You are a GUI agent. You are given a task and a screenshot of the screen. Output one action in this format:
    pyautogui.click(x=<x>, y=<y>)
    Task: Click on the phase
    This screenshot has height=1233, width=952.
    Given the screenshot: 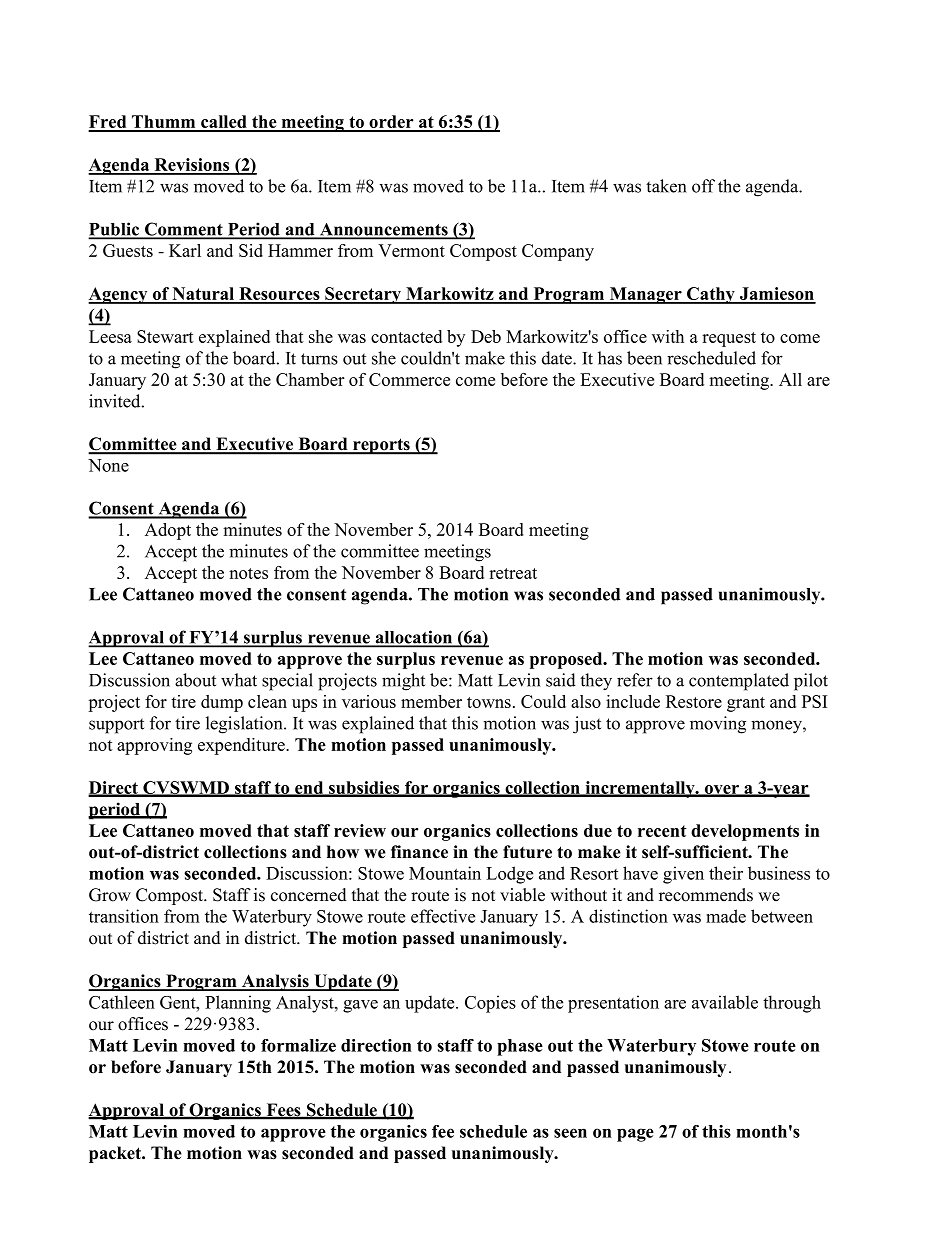 What is the action you would take?
    pyautogui.click(x=520, y=1047)
